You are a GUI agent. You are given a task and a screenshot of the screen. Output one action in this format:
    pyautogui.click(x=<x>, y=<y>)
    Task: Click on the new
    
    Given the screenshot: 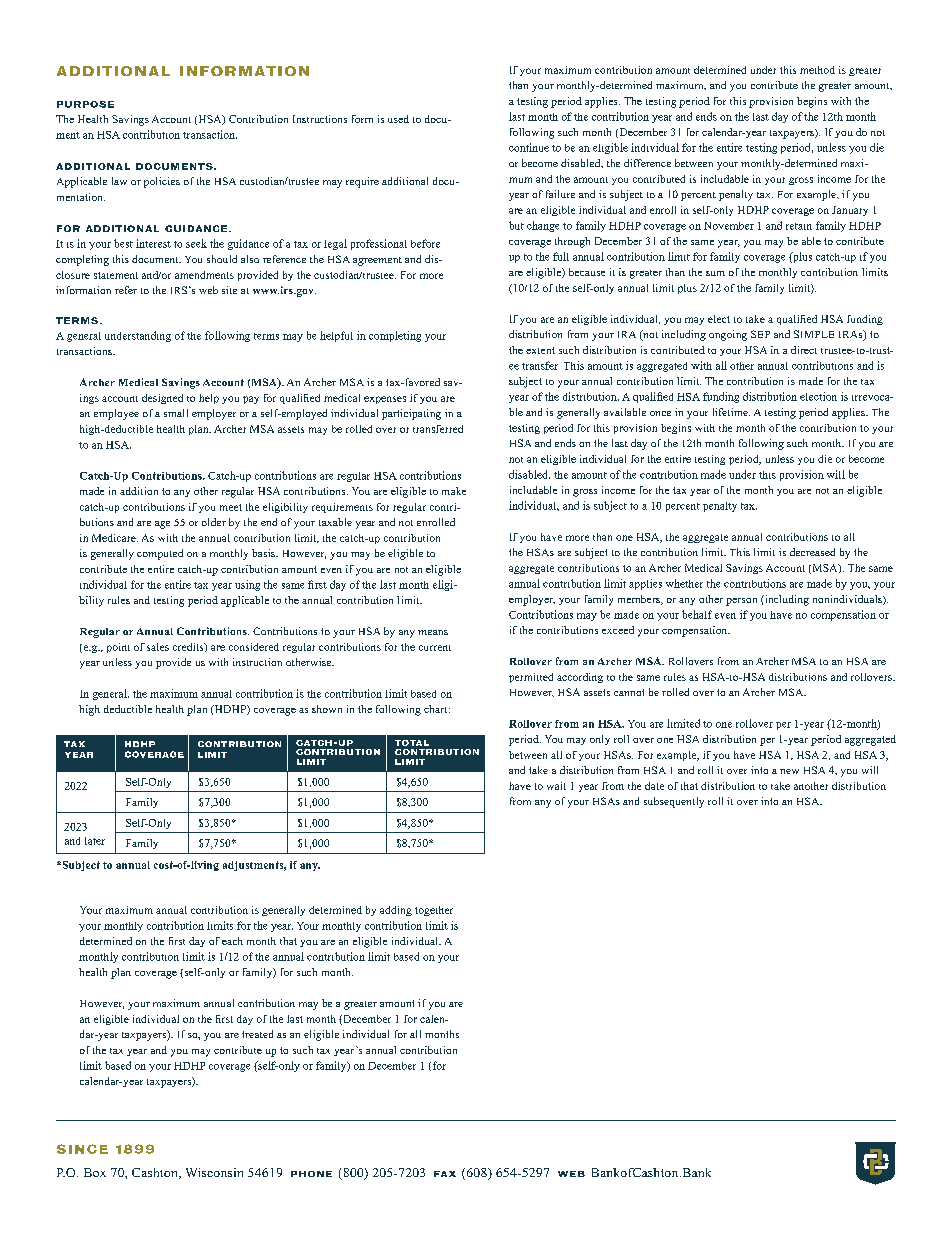 What is the action you would take?
    pyautogui.click(x=789, y=771)
